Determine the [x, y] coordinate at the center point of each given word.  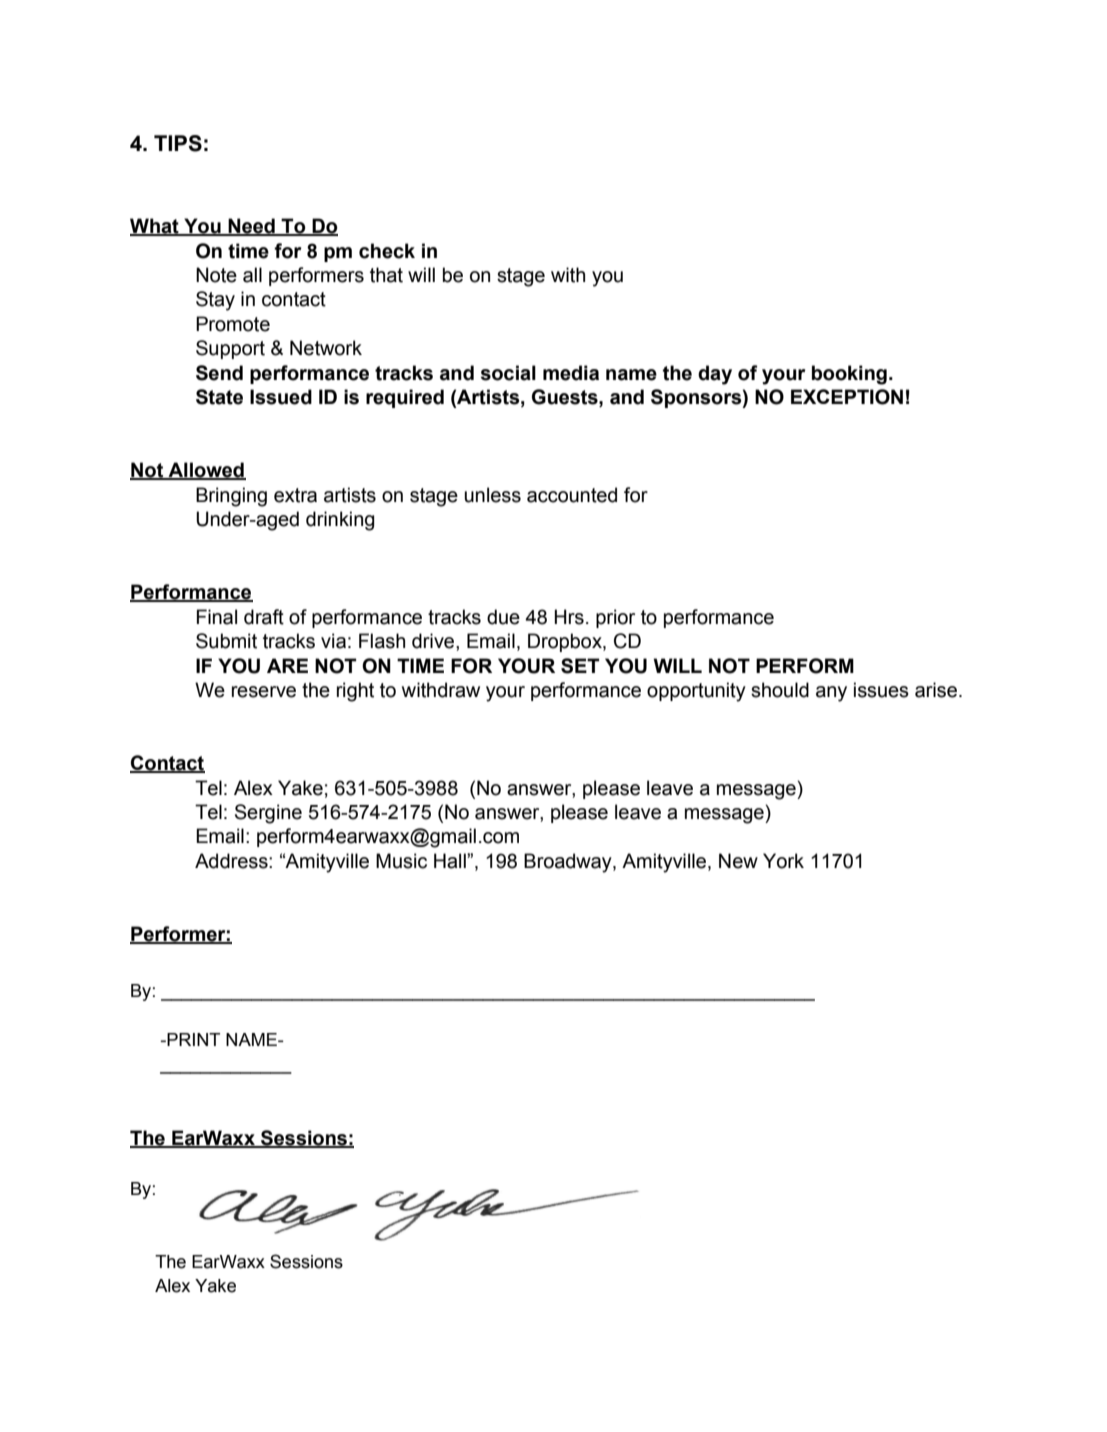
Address [232, 861]
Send [219, 373]
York [783, 861]
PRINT [192, 1039]
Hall [451, 861]
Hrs [569, 617]
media [571, 373]
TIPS [178, 143]
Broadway [569, 863]
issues [881, 690]
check [387, 251]
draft [264, 617]
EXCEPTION [847, 397]
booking [849, 375]
